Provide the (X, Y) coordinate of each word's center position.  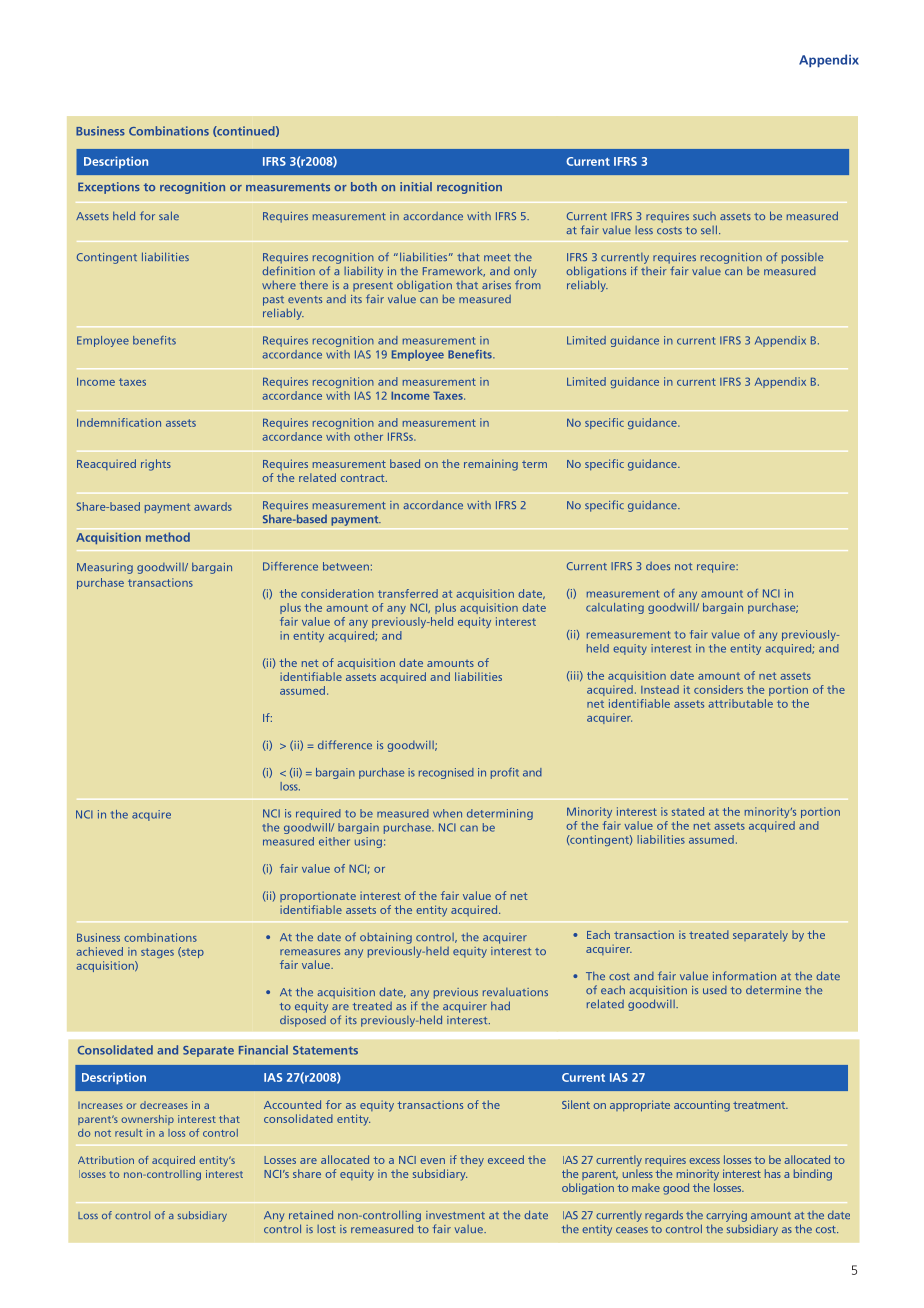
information (744, 975)
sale (169, 215)
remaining (491, 465)
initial (416, 186)
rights (156, 465)
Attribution (106, 1160)
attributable (741, 703)
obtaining (386, 938)
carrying (726, 1216)
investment (455, 1215)
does (658, 566)
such (704, 216)
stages (157, 953)
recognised (446, 773)
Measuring (105, 568)
